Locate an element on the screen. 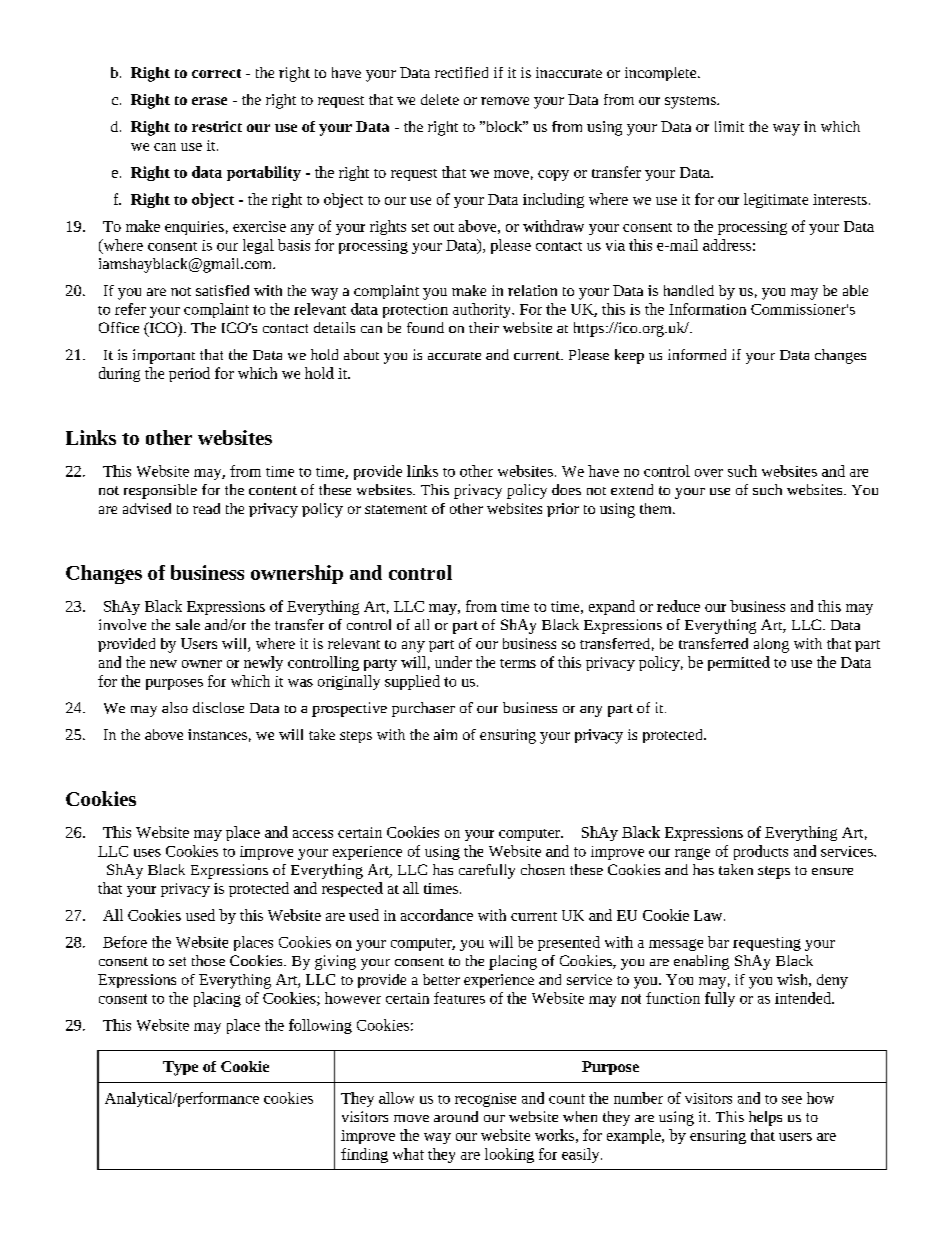  accordance is located at coordinates (437, 915).
